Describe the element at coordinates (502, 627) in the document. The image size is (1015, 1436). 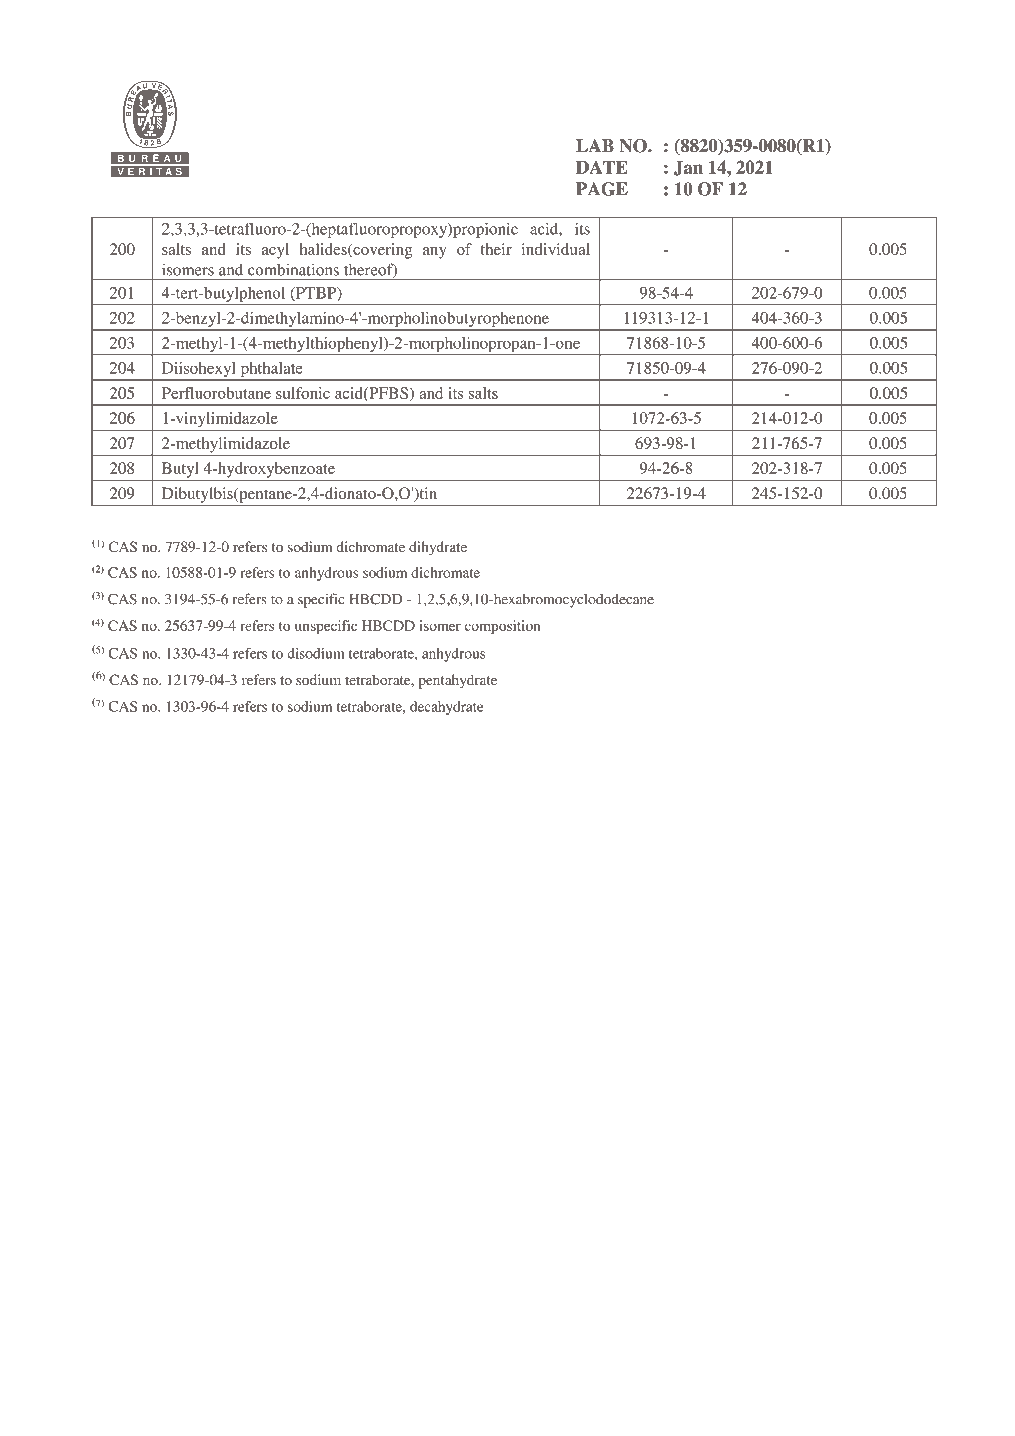
I see `composition` at that location.
